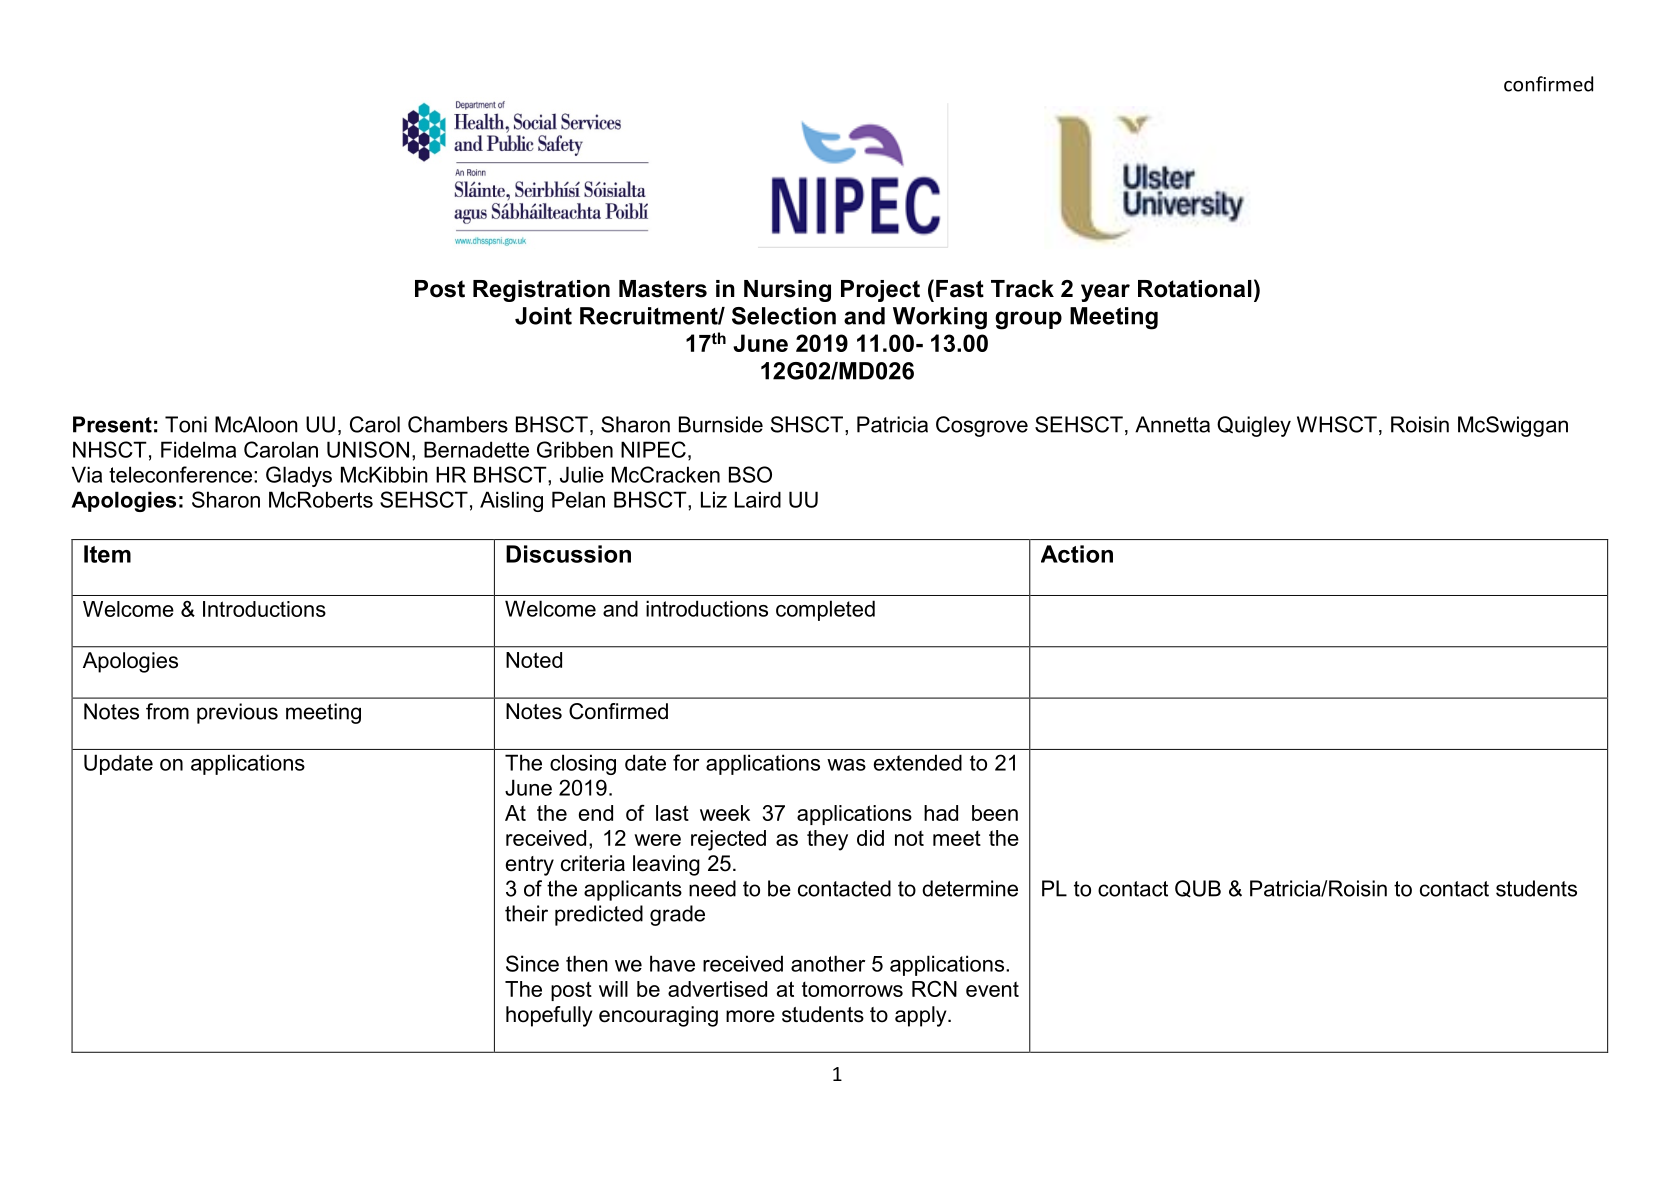  What do you see at coordinates (686, 762) in the screenshot?
I see `for` at bounding box center [686, 762].
